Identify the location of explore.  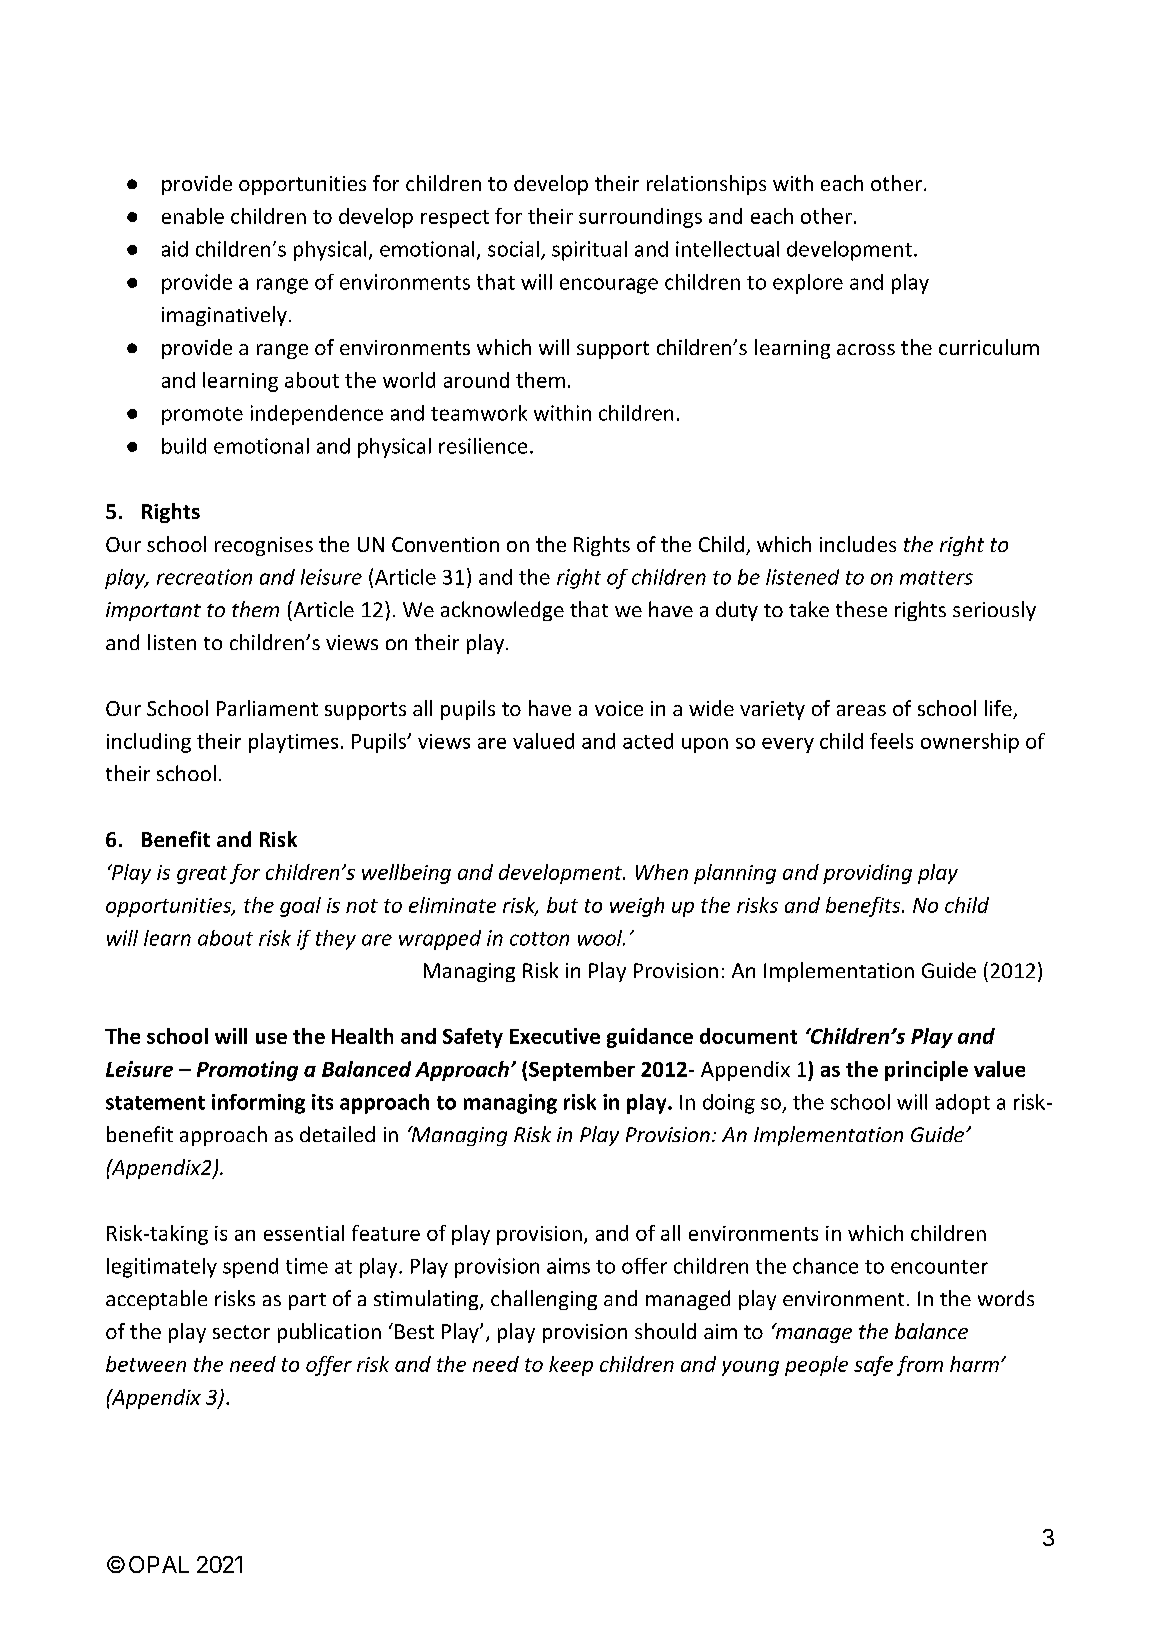
(808, 284).
